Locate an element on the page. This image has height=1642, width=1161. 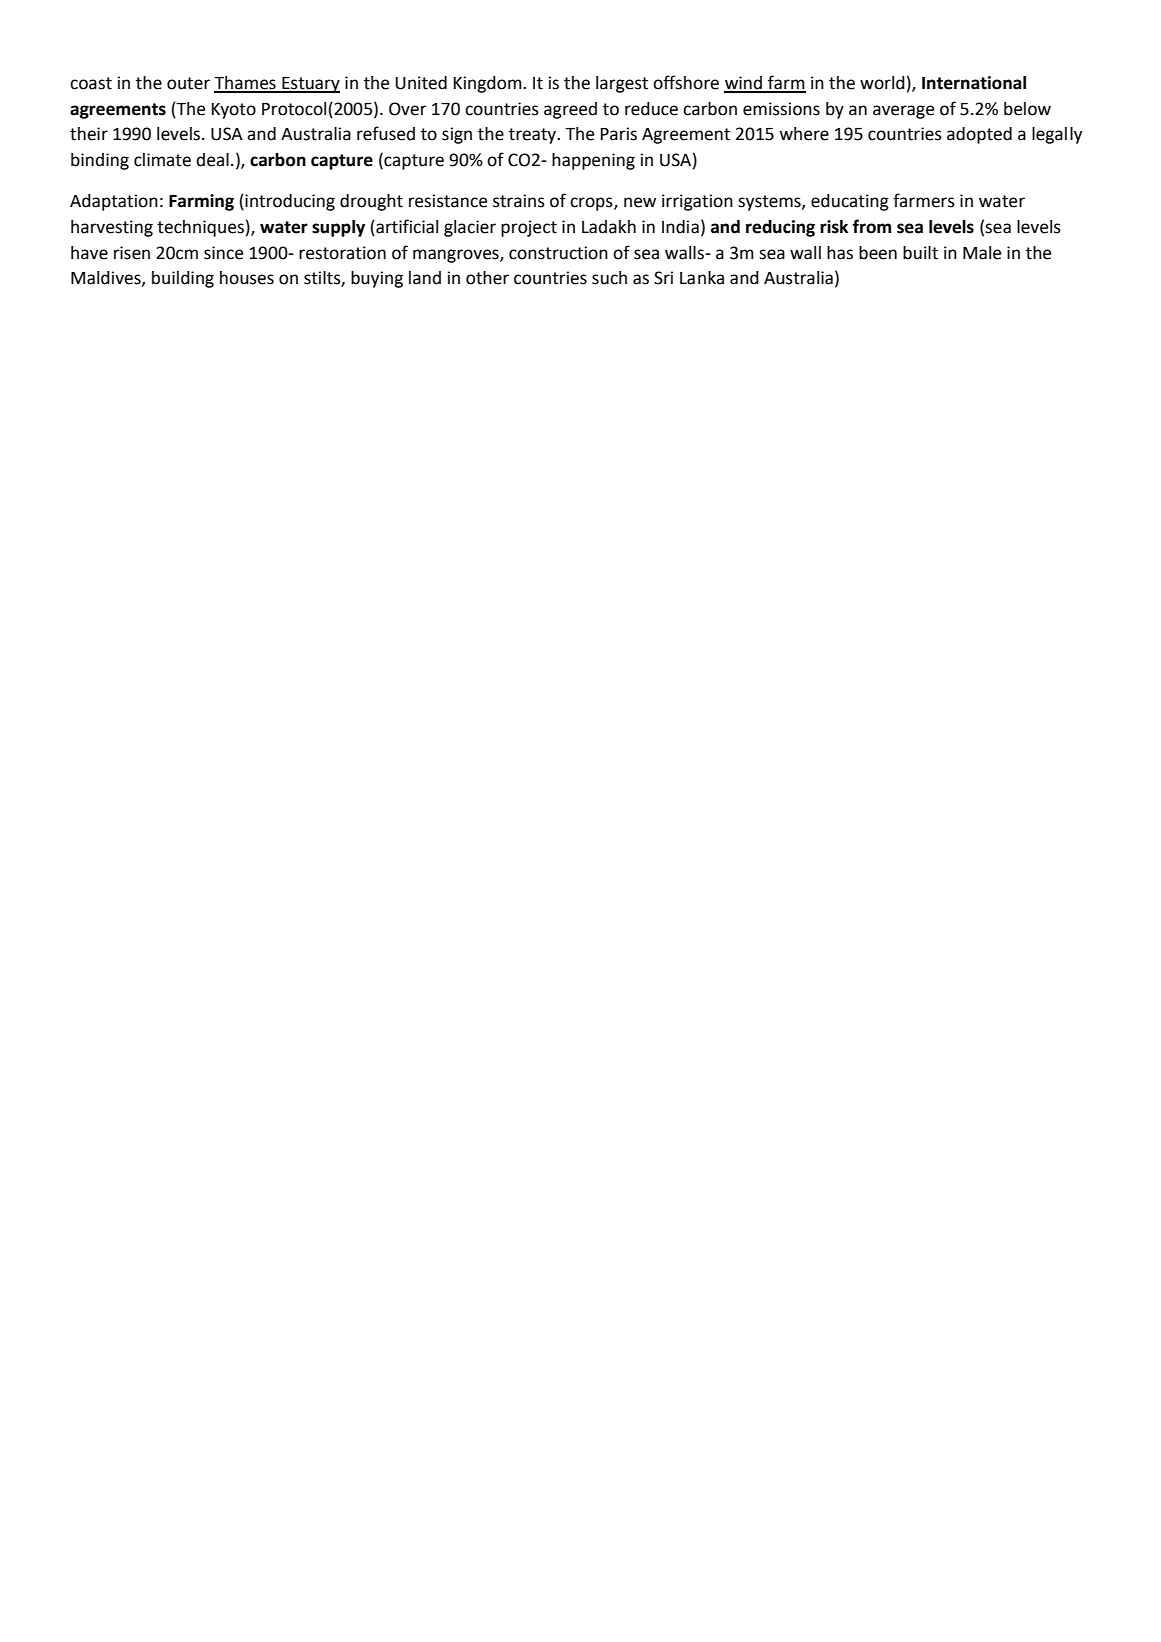
deal is located at coordinates (212, 160).
